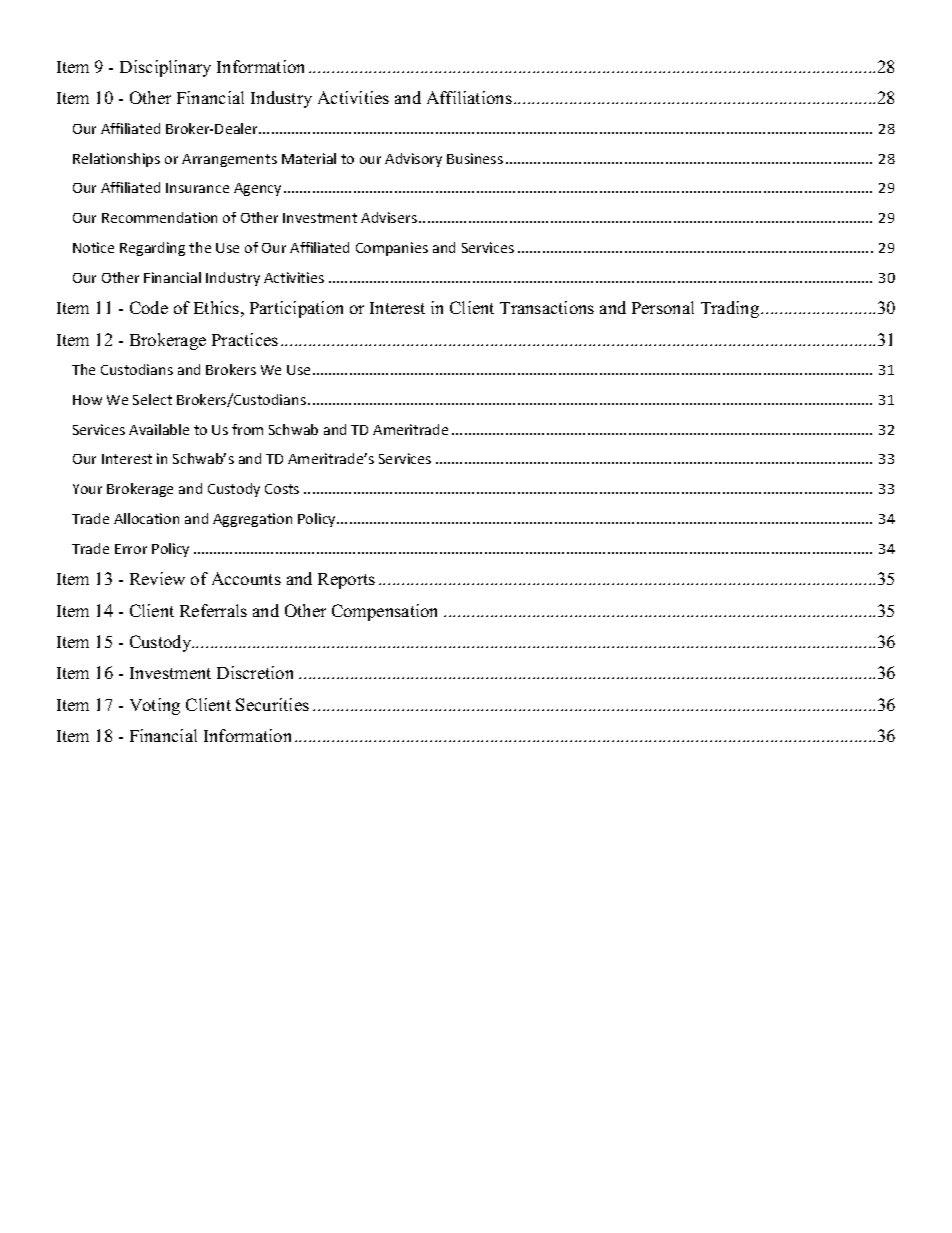 This image has width=952, height=1233. I want to click on Voting, so click(155, 706).
